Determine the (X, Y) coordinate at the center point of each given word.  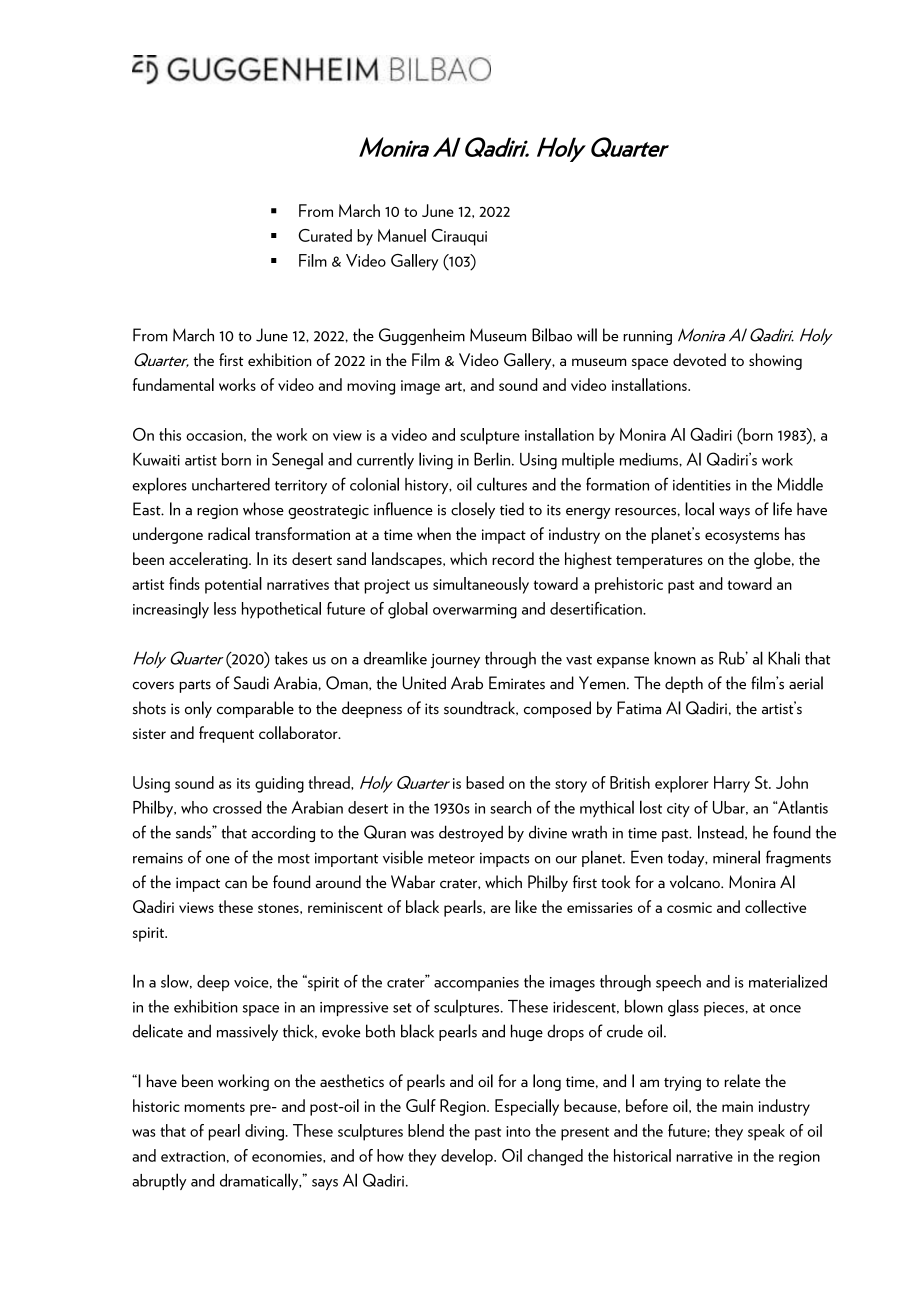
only (198, 709)
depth (684, 684)
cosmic (689, 907)
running (647, 337)
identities (702, 484)
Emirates (517, 683)
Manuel (402, 235)
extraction (193, 1156)
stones (279, 908)
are (500, 909)
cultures (502, 484)
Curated (325, 235)
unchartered (231, 484)
